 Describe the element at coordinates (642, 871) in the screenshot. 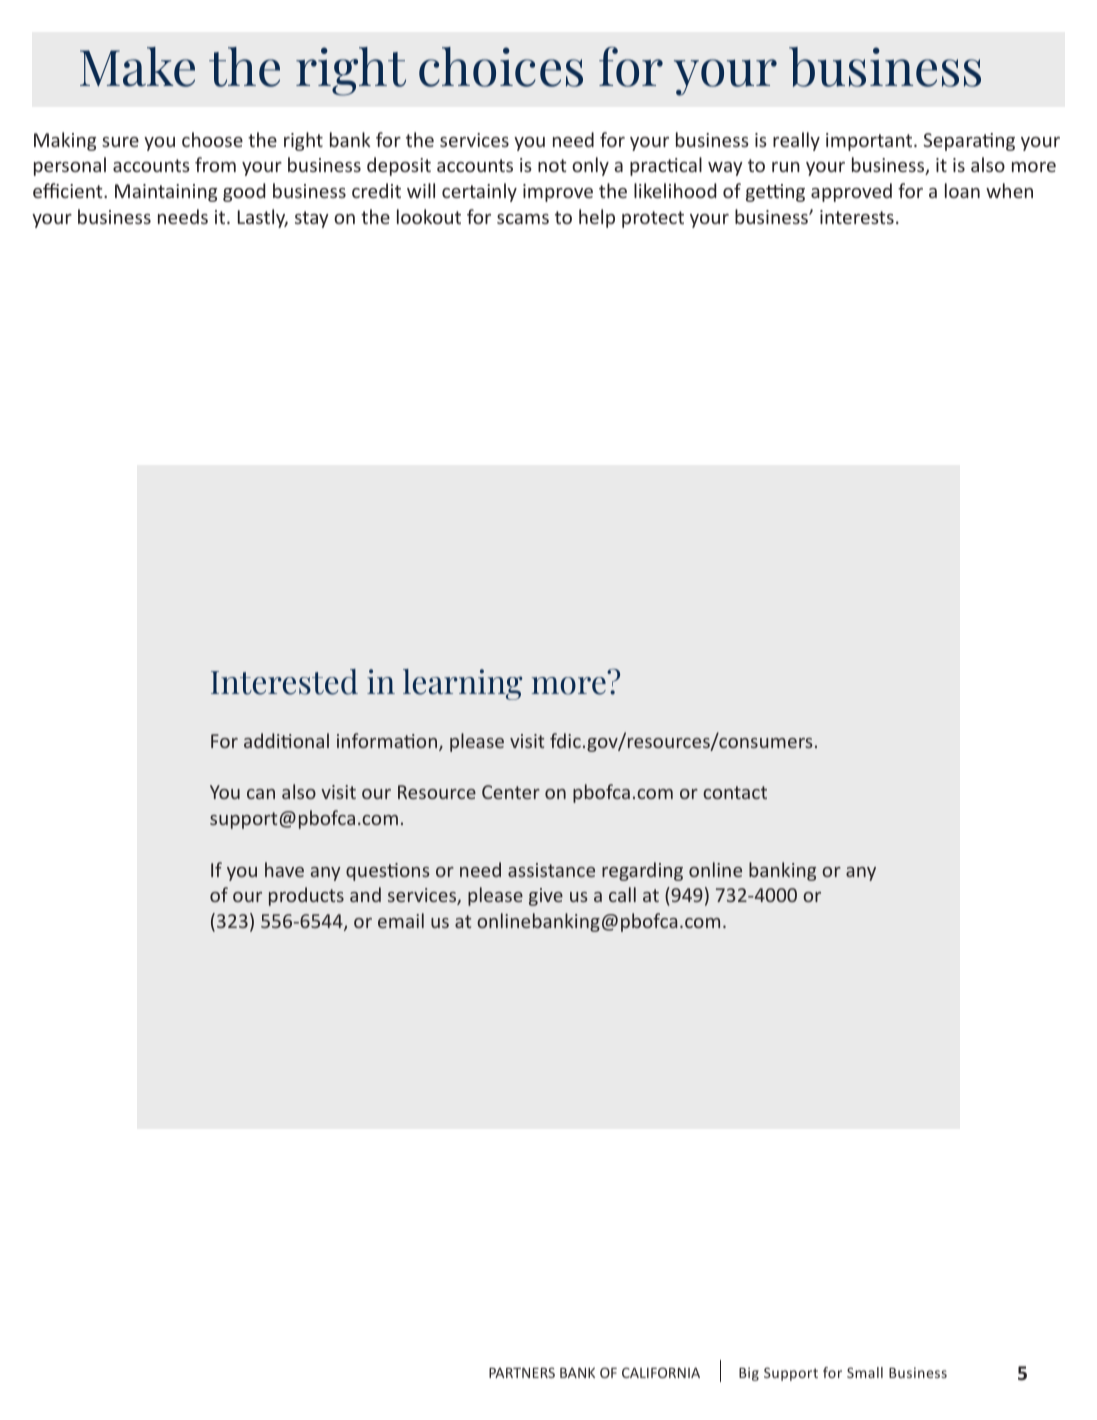

I see `regarding` at that location.
